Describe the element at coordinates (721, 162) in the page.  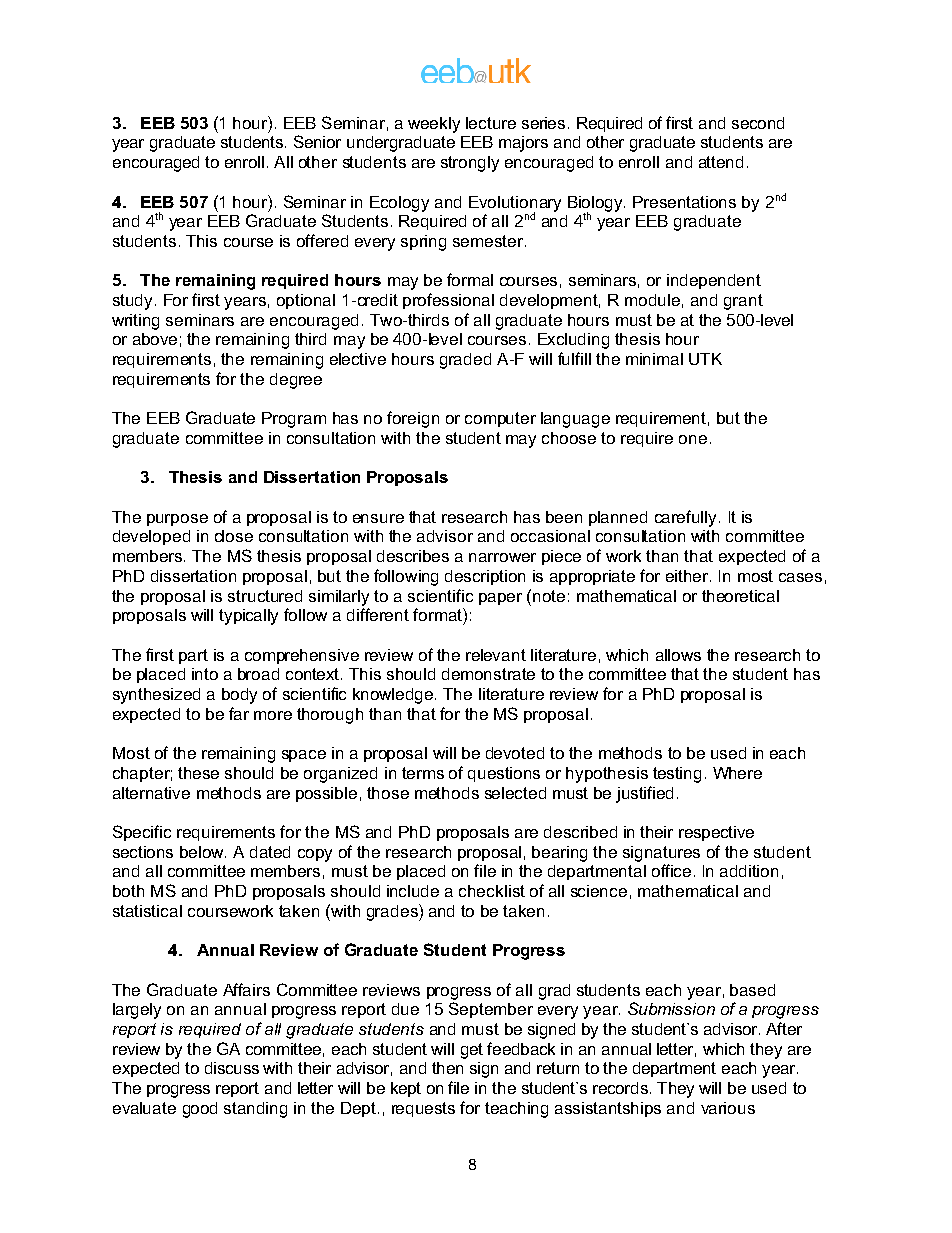
I see `attend` at that location.
